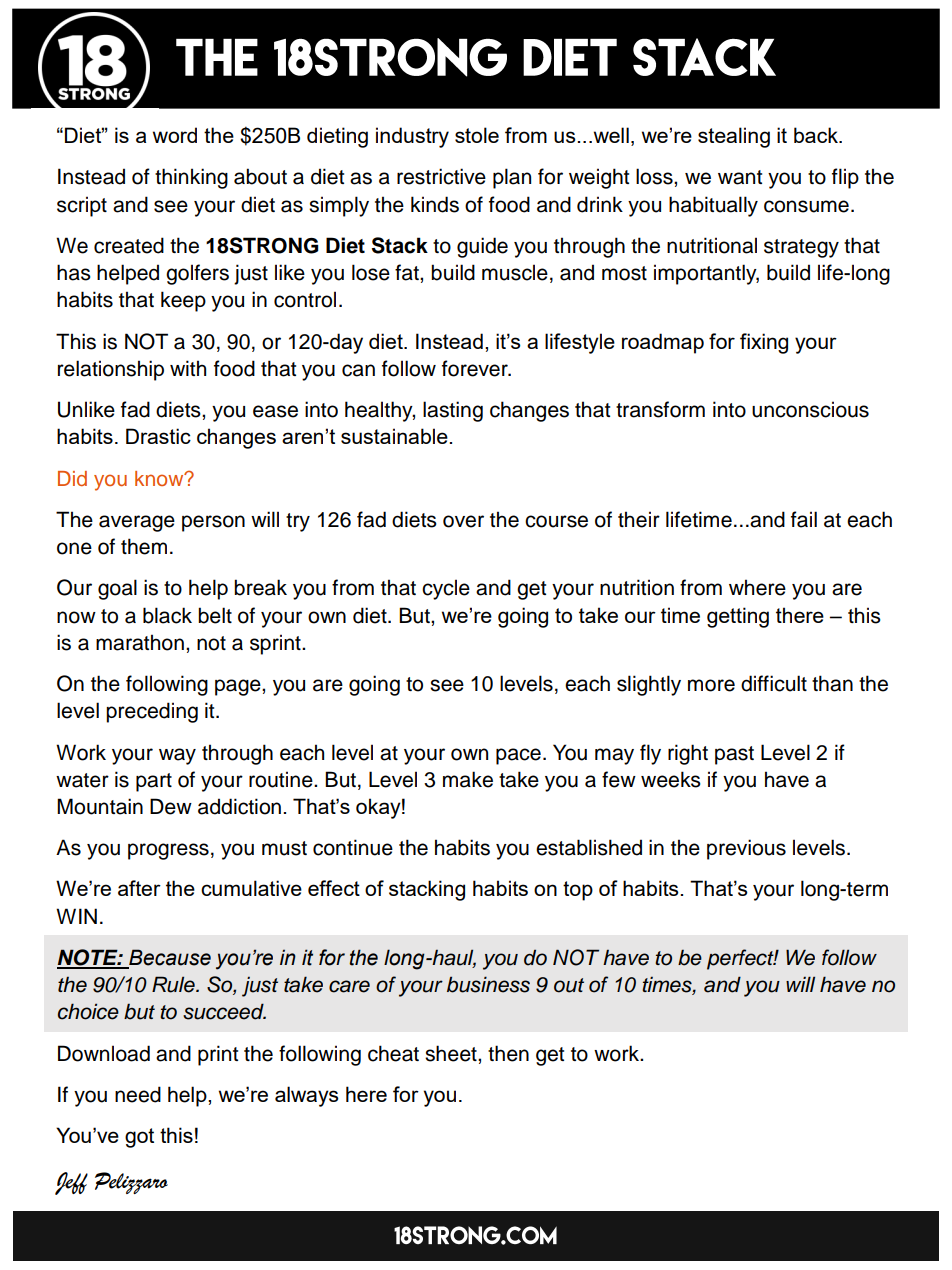 The width and height of the screenshot is (952, 1270). What do you see at coordinates (191, 178) in the screenshot?
I see `thinking` at bounding box center [191, 178].
